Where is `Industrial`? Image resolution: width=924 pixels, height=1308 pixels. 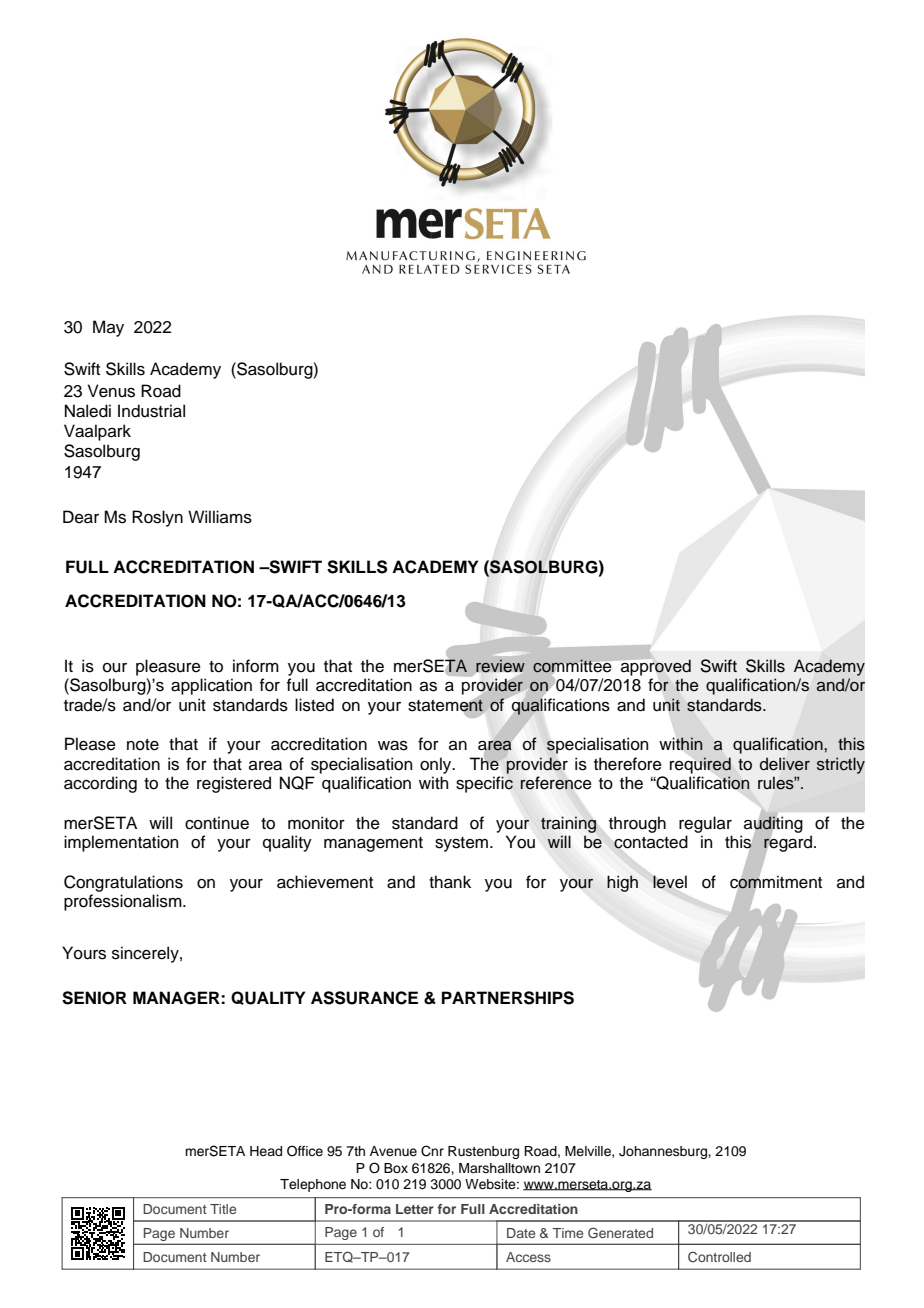 Industrial is located at coordinates (151, 411).
